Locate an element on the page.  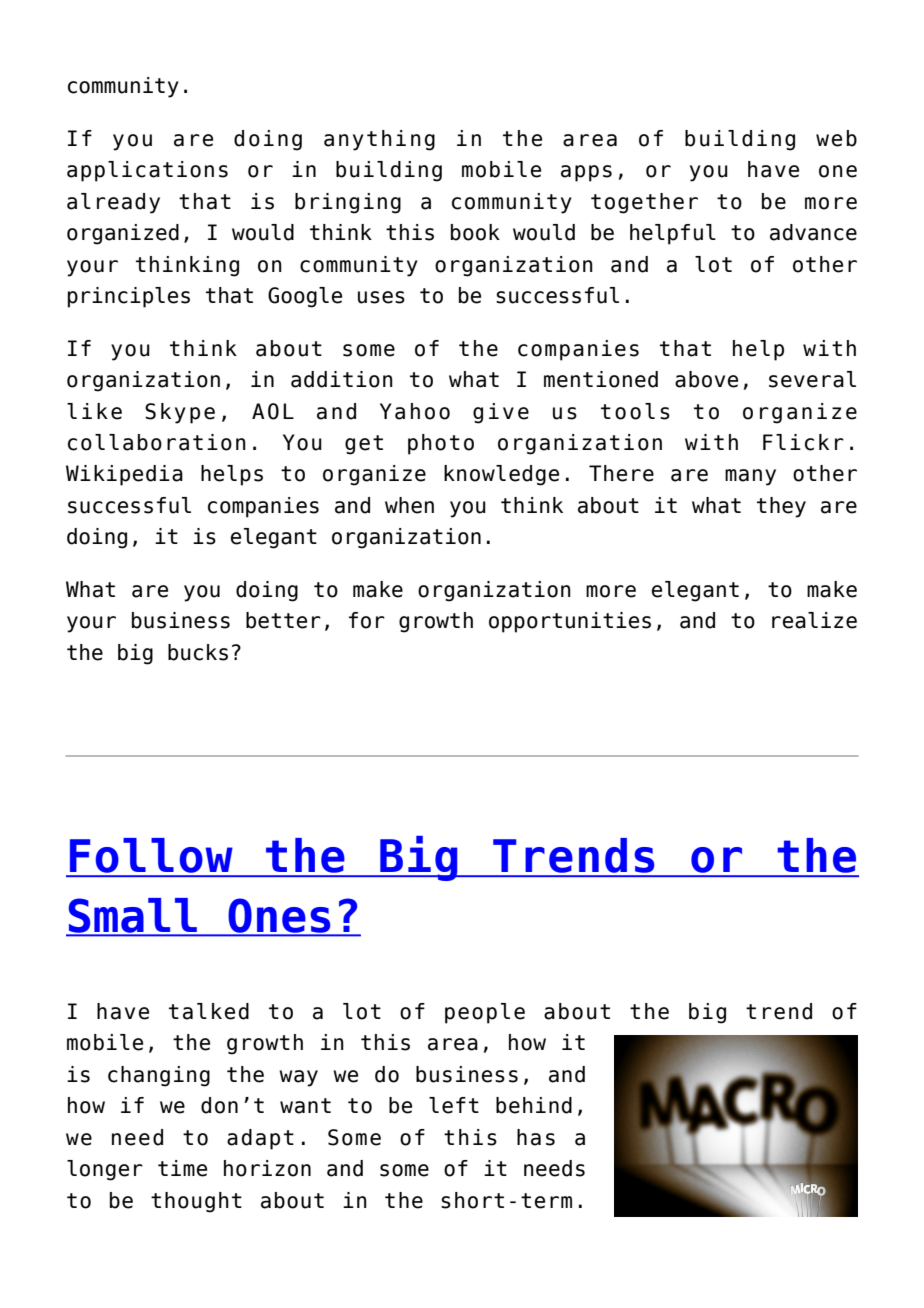
Small is located at coordinates (132, 916).
